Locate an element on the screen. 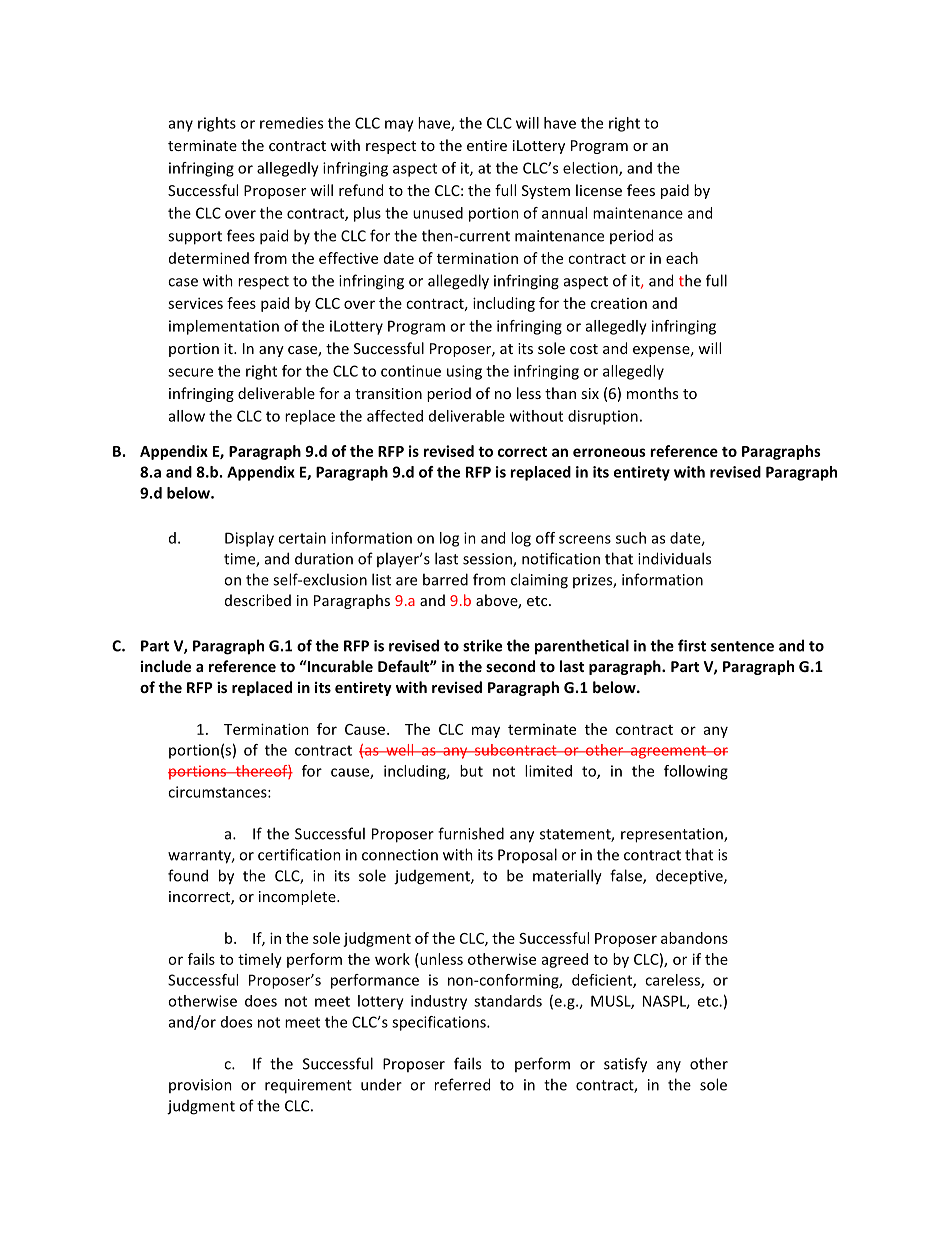 The width and height of the screenshot is (952, 1233). remedies is located at coordinates (291, 123).
